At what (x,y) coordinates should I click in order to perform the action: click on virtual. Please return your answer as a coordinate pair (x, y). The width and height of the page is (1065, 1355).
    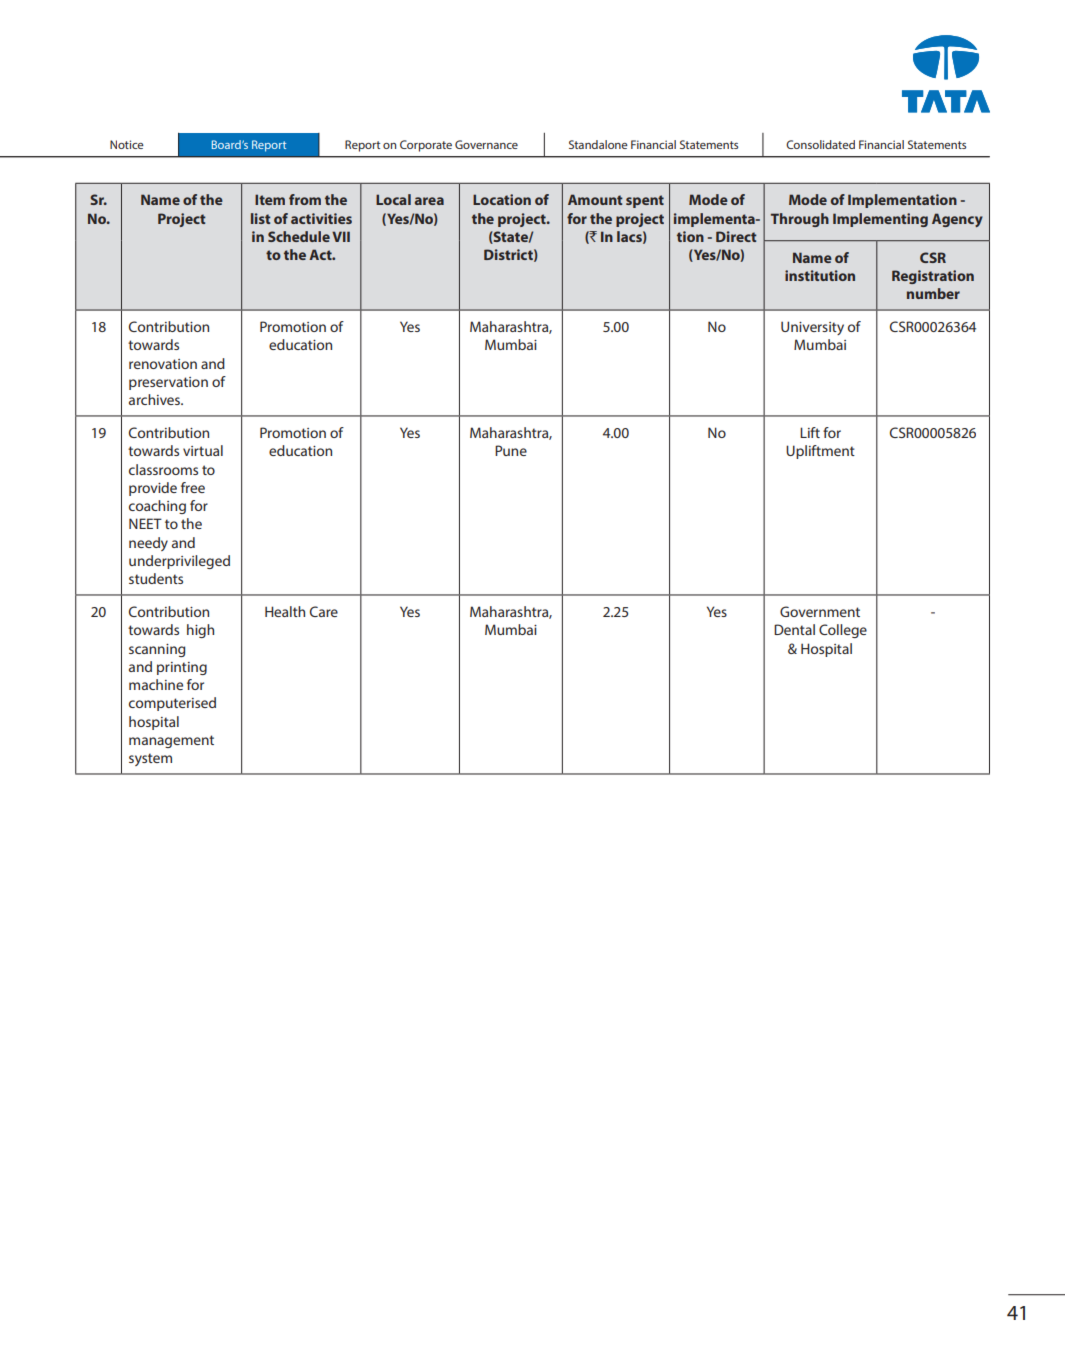
    Looking at the image, I should click on (203, 450).
